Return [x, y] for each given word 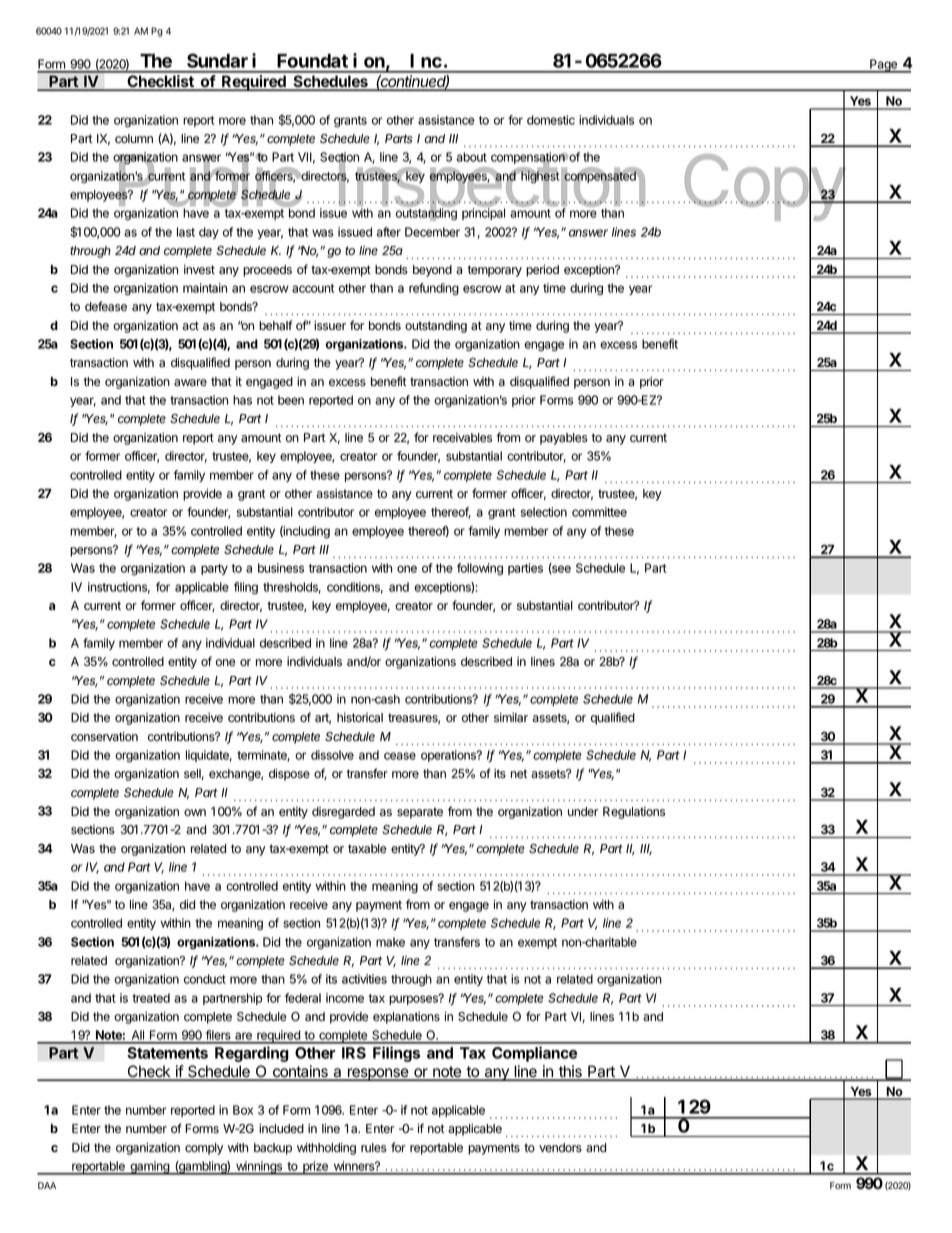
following [480, 569]
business [281, 568]
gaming [149, 1168]
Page [883, 66]
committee [599, 512]
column [134, 138]
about [471, 157]
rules [374, 1148]
